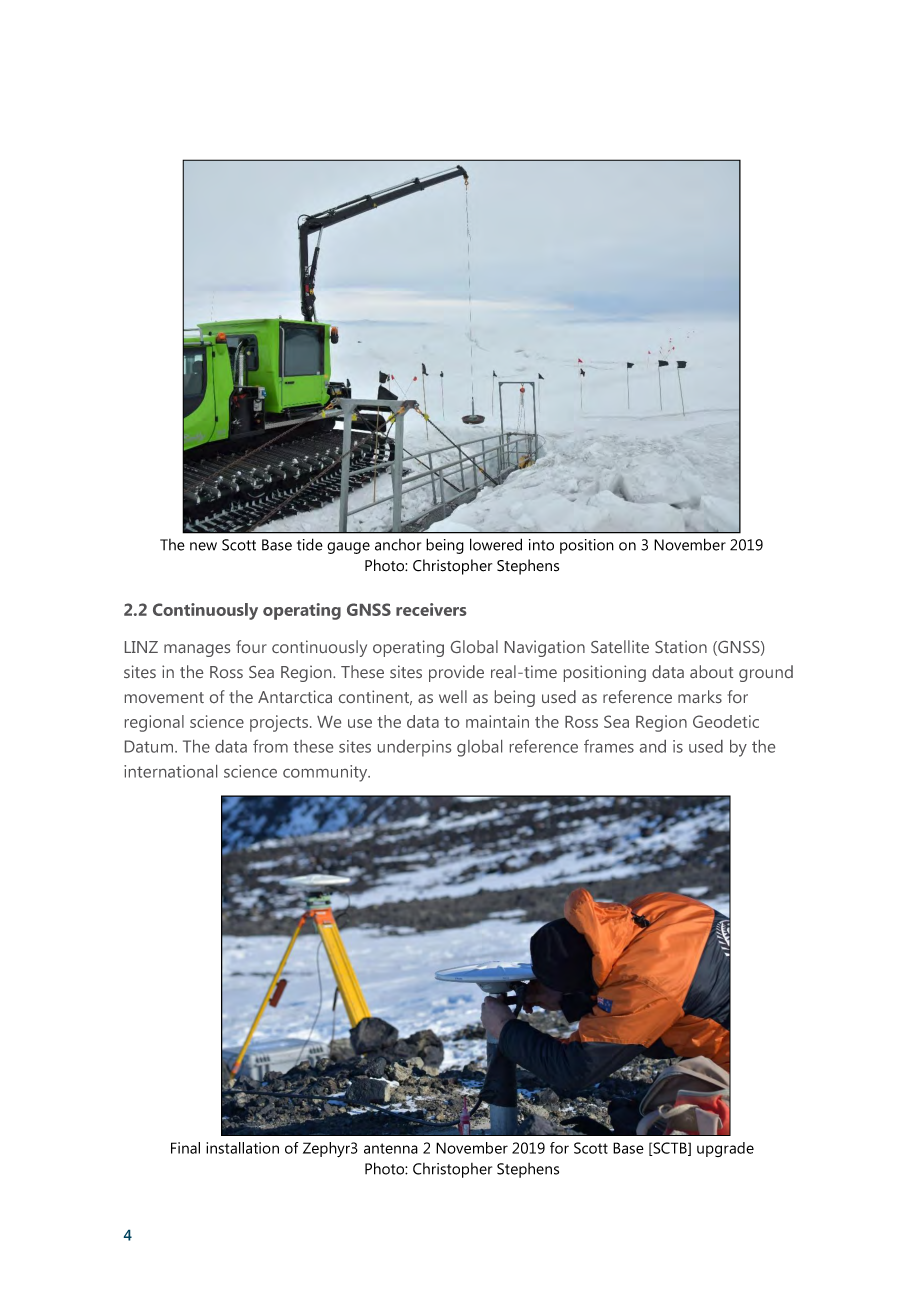 The width and height of the document is (924, 1308). What do you see at coordinates (164, 697) in the document?
I see `movement` at bounding box center [164, 697].
